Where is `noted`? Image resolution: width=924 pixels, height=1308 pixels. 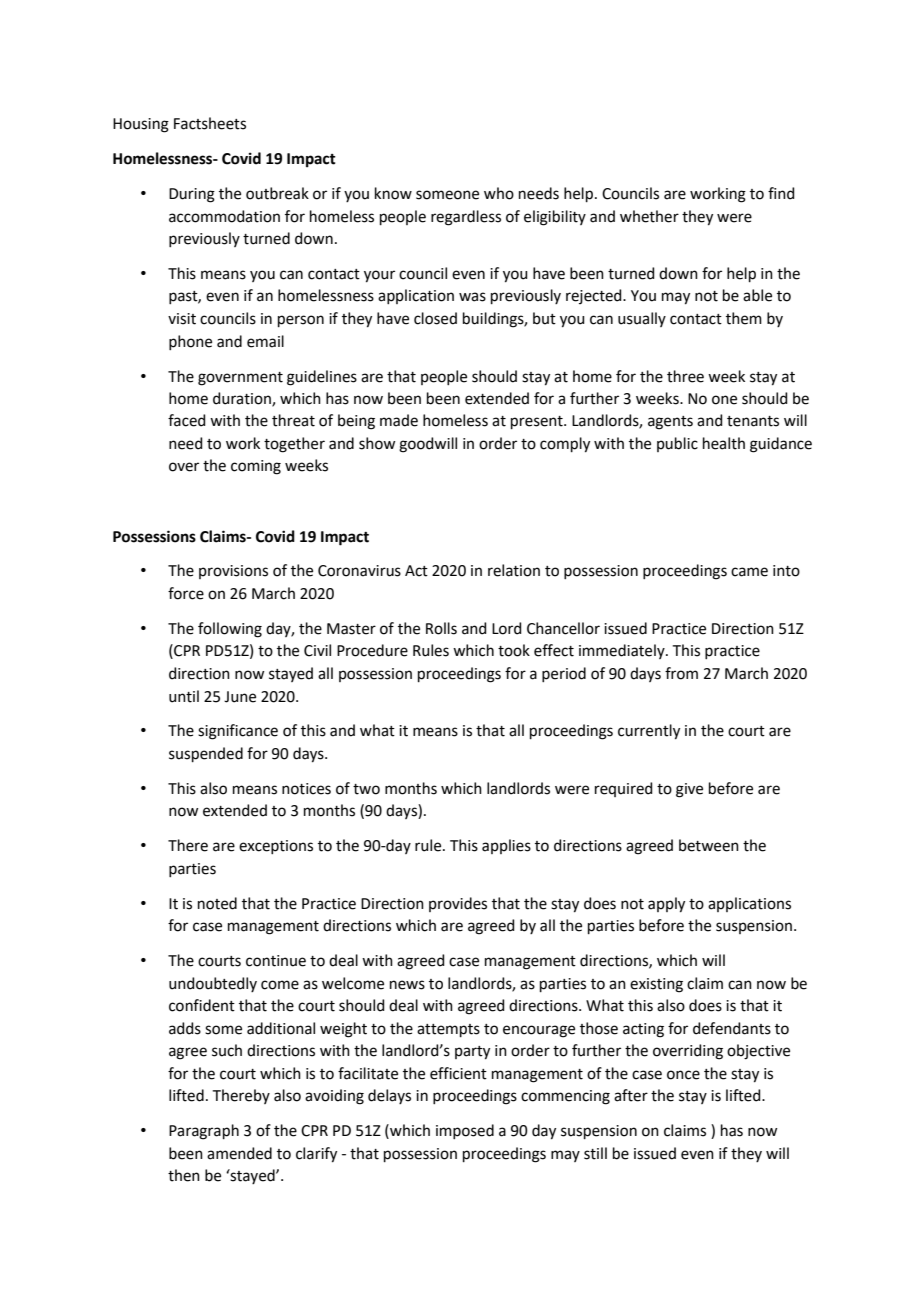
noted is located at coordinates (217, 903).
